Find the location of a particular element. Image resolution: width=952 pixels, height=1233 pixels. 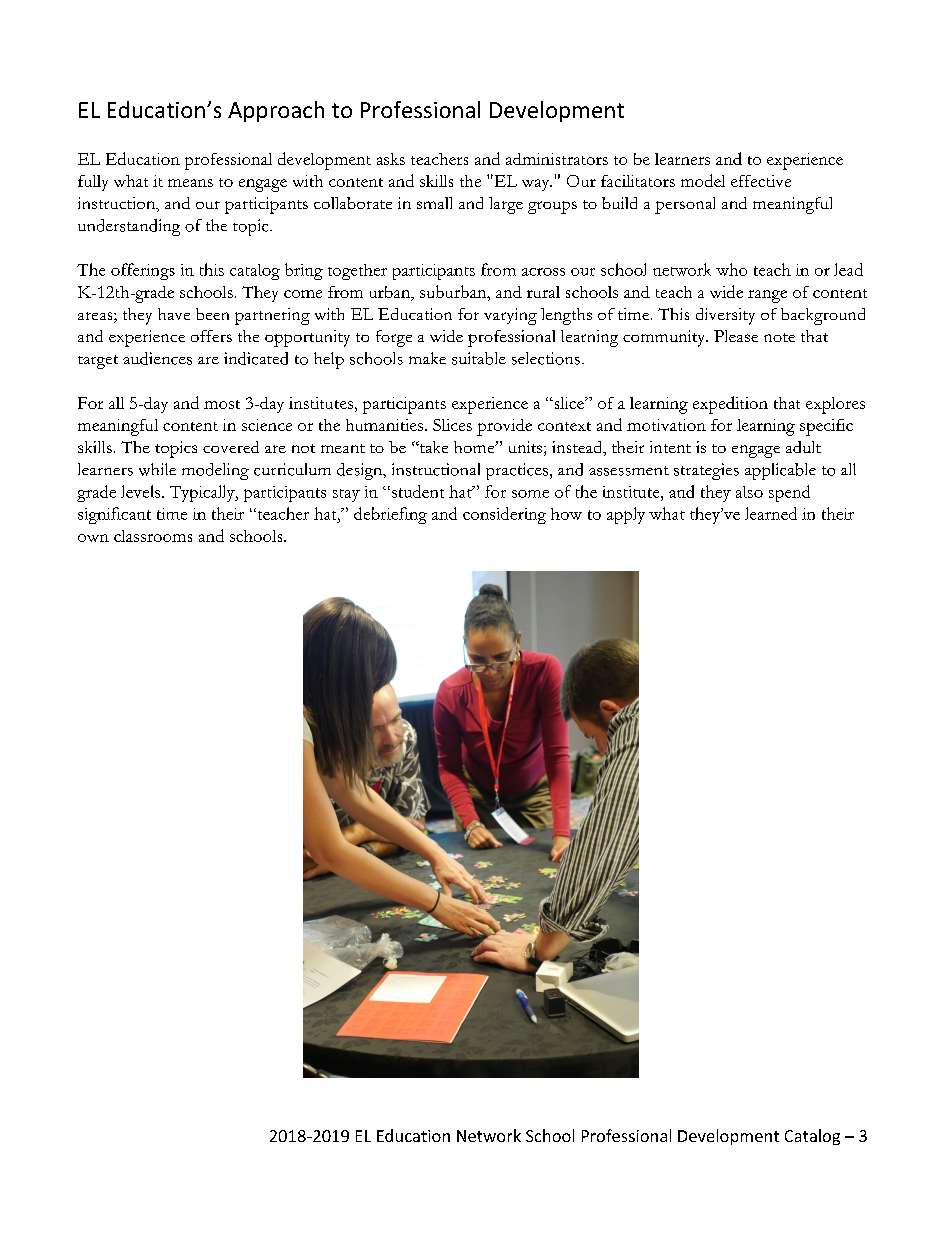

who is located at coordinates (731, 269).
